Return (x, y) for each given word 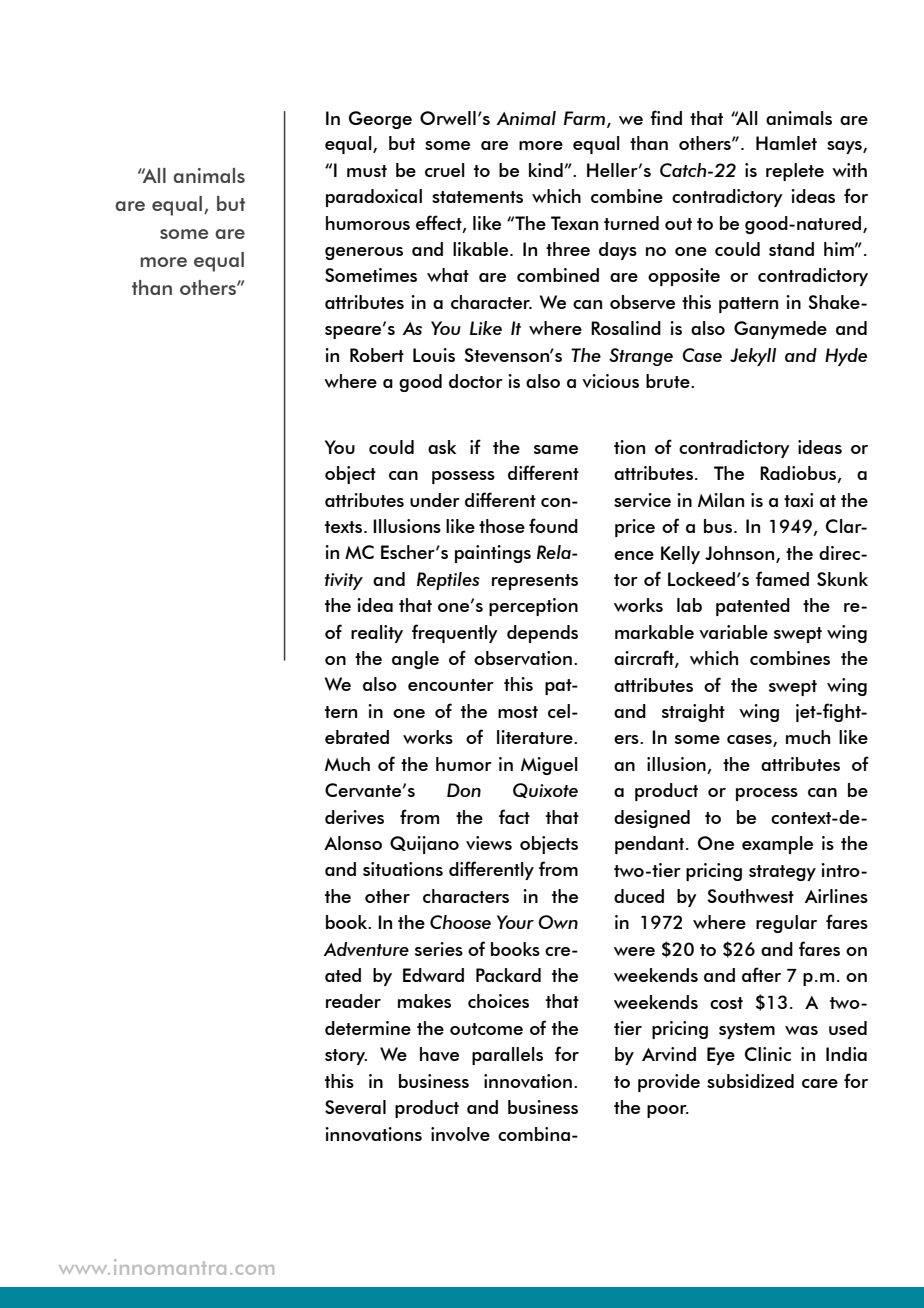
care (820, 1083)
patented (753, 607)
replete (795, 172)
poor (668, 1111)
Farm (584, 118)
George (380, 120)
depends (542, 634)
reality (377, 634)
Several (355, 1107)
